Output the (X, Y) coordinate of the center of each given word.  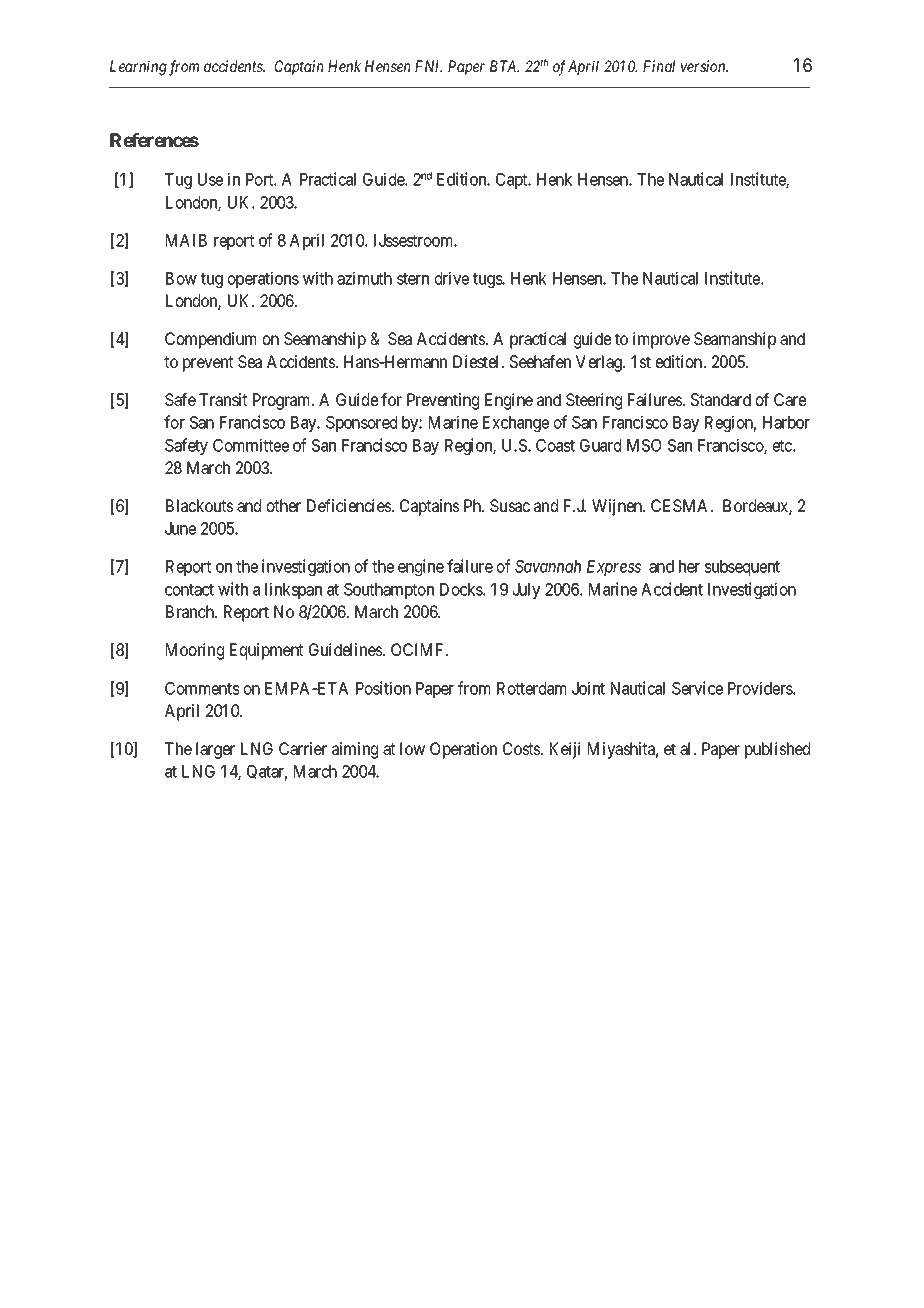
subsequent (742, 568)
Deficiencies (350, 505)
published (777, 750)
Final (659, 66)
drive (452, 278)
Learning (138, 68)
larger (215, 750)
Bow (181, 278)
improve (661, 340)
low (412, 748)
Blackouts (200, 505)
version (704, 66)
